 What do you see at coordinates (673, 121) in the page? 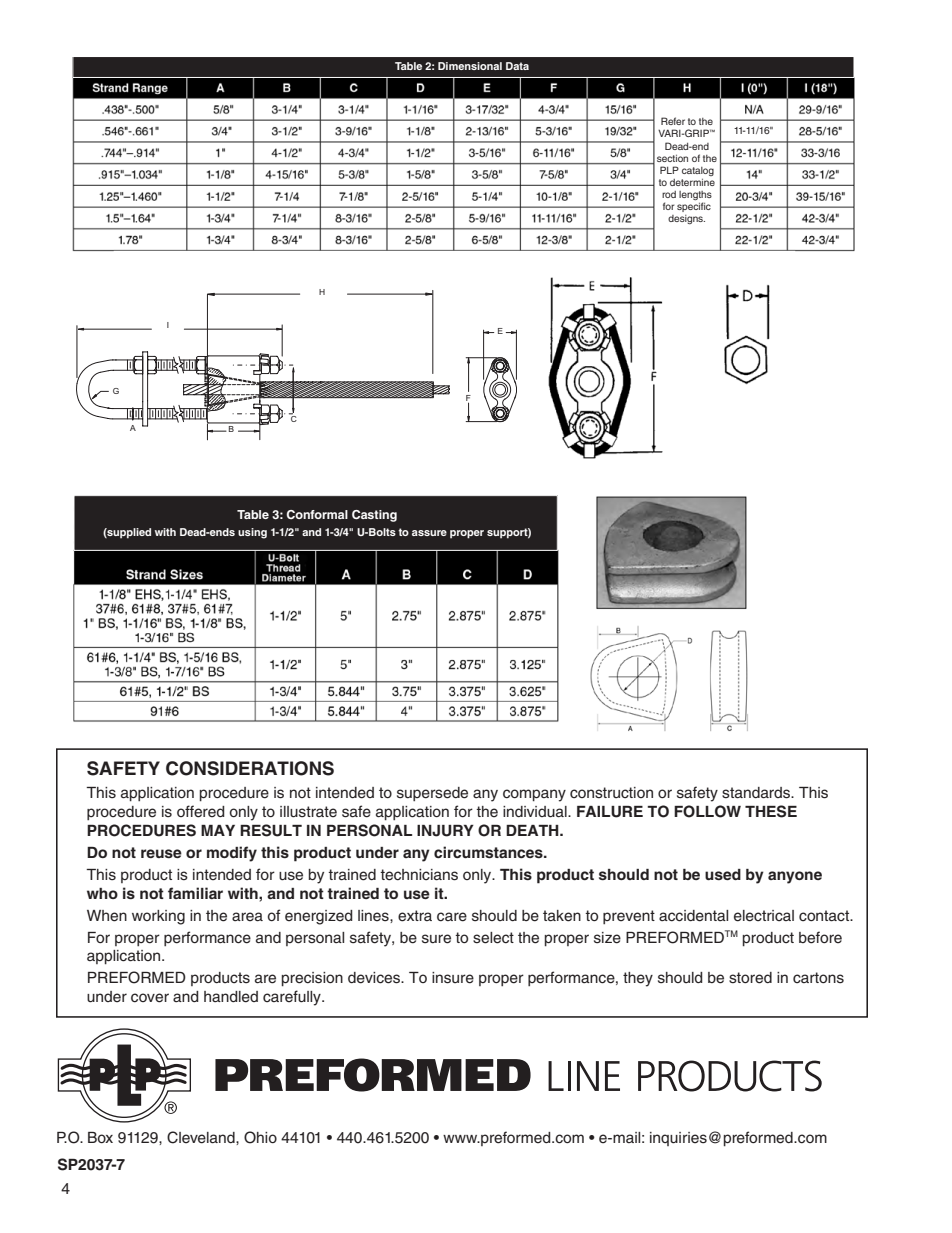
I see `Refer` at bounding box center [673, 121].
